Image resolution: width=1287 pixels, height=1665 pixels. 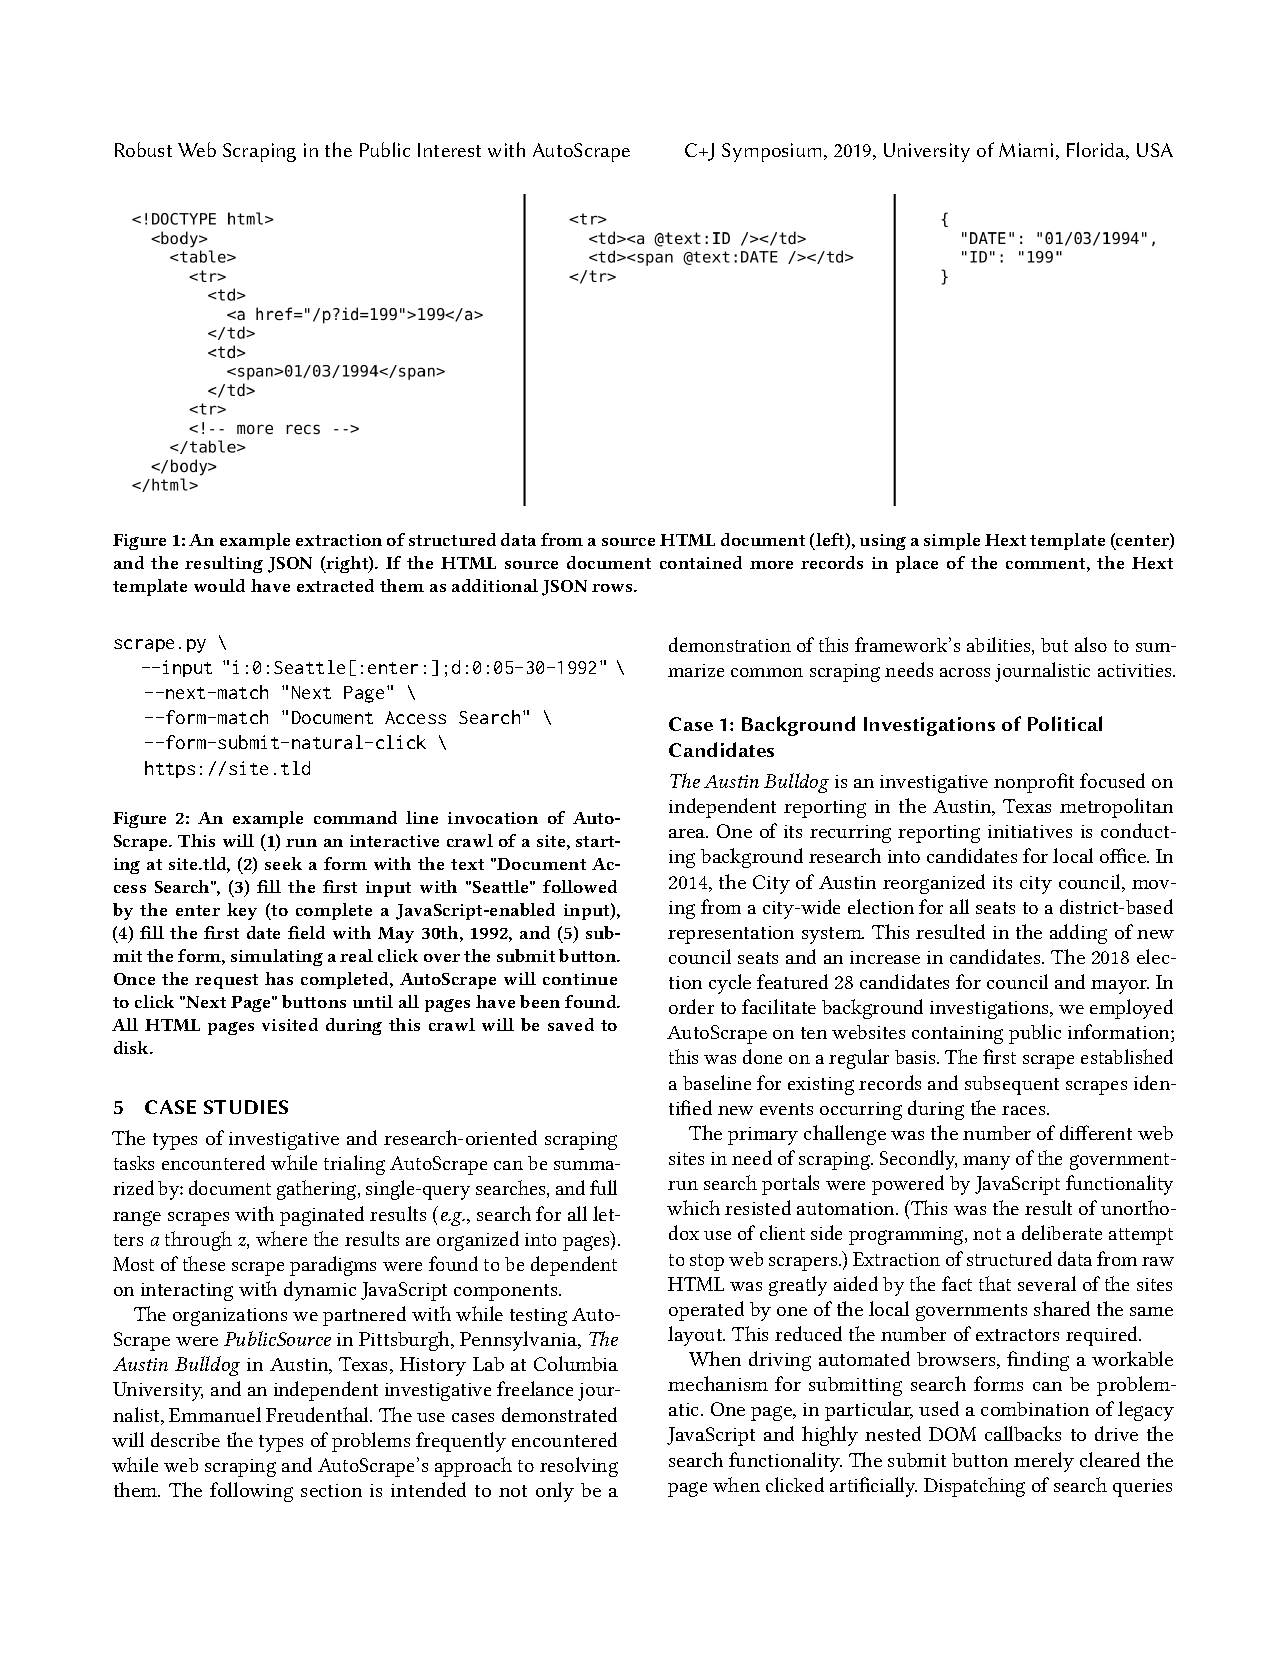 I want to click on order, so click(x=691, y=1006).
